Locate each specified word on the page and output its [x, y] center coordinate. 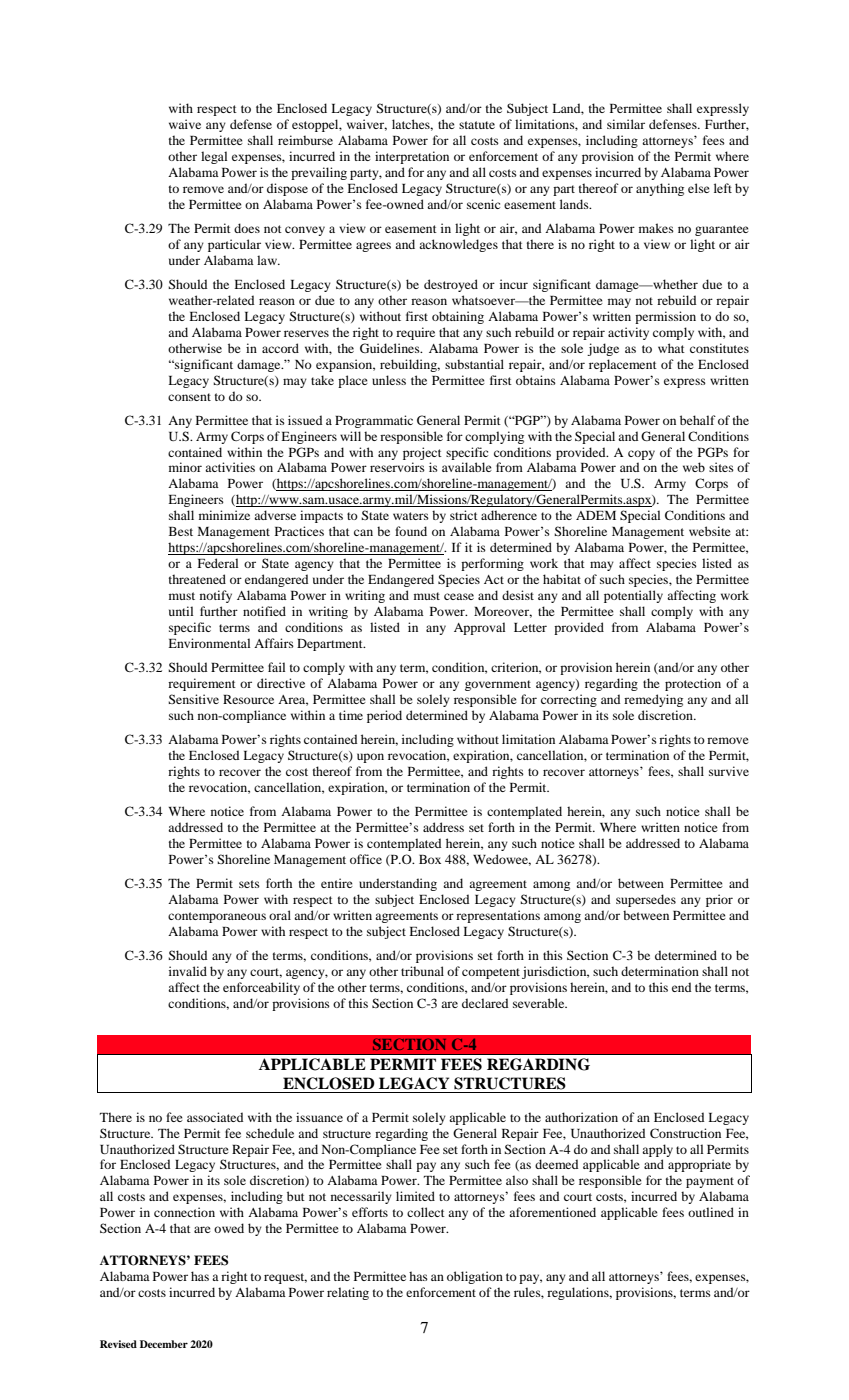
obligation [475, 1277]
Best [181, 531]
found [411, 531]
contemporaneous [217, 917]
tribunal [422, 971]
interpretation [412, 157]
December [164, 1344]
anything [660, 189]
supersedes [646, 900]
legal [214, 157]
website [710, 531]
